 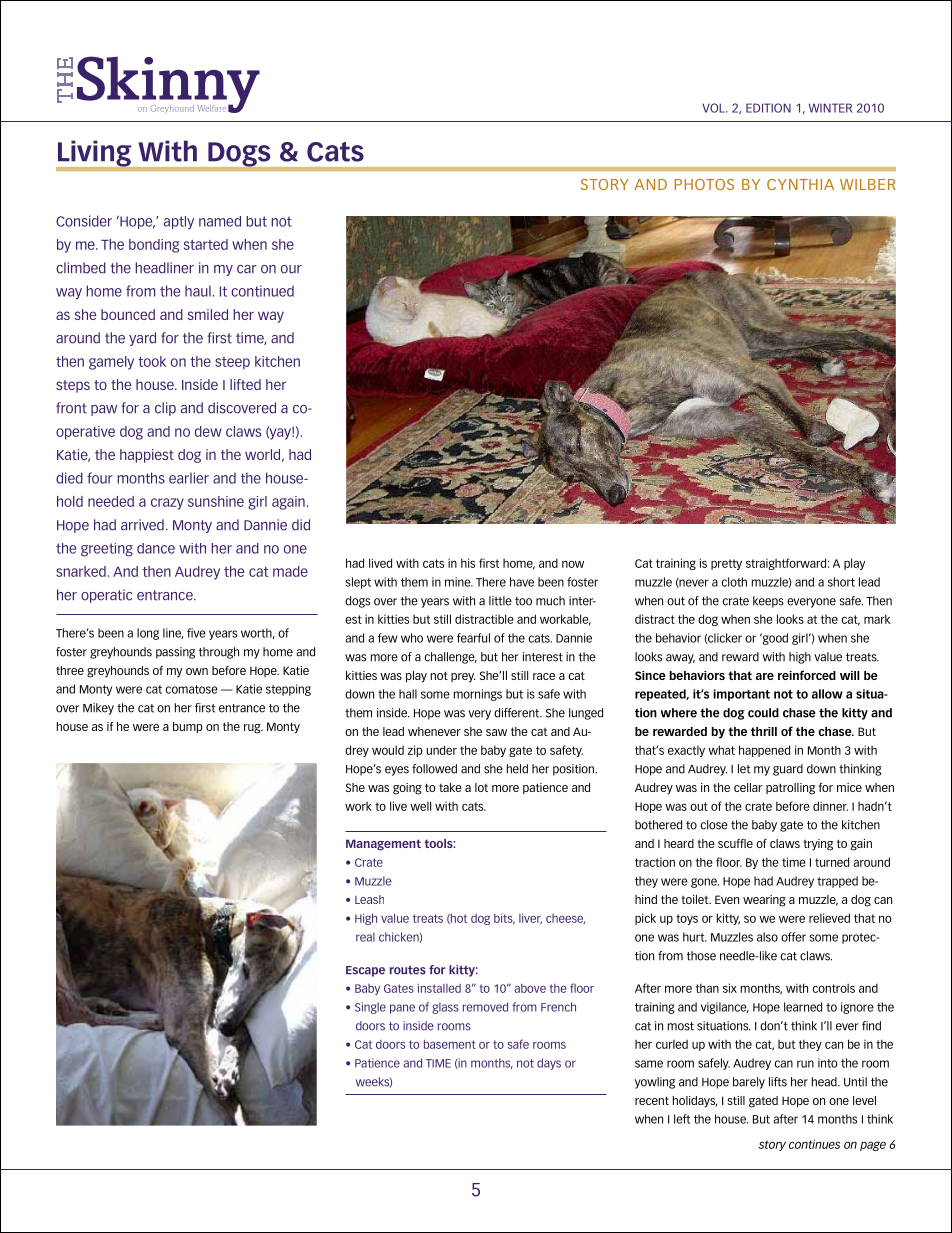 What do you see at coordinates (128, 314) in the screenshot?
I see `bounced` at bounding box center [128, 314].
